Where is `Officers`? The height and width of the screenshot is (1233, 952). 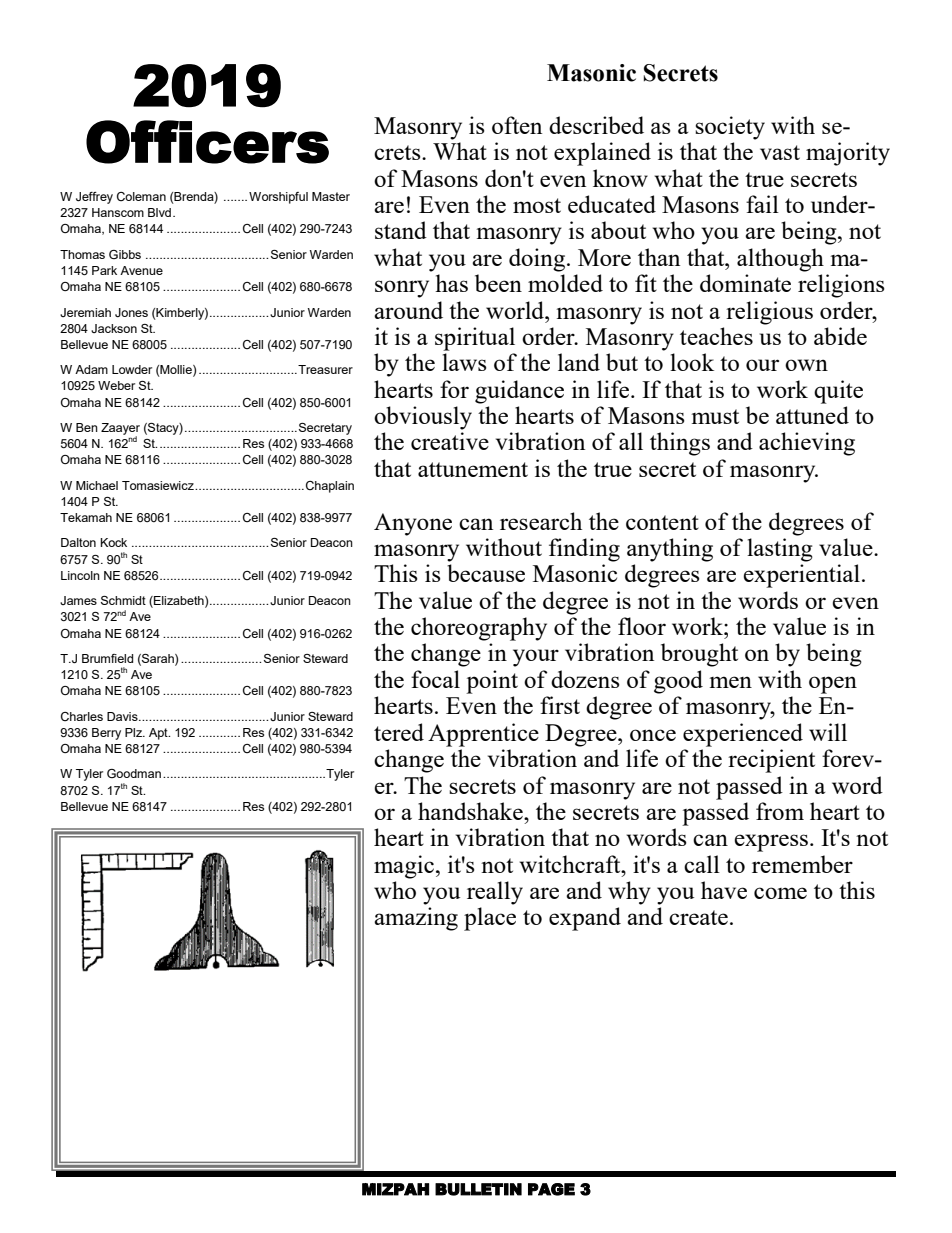 Officers is located at coordinates (207, 142).
